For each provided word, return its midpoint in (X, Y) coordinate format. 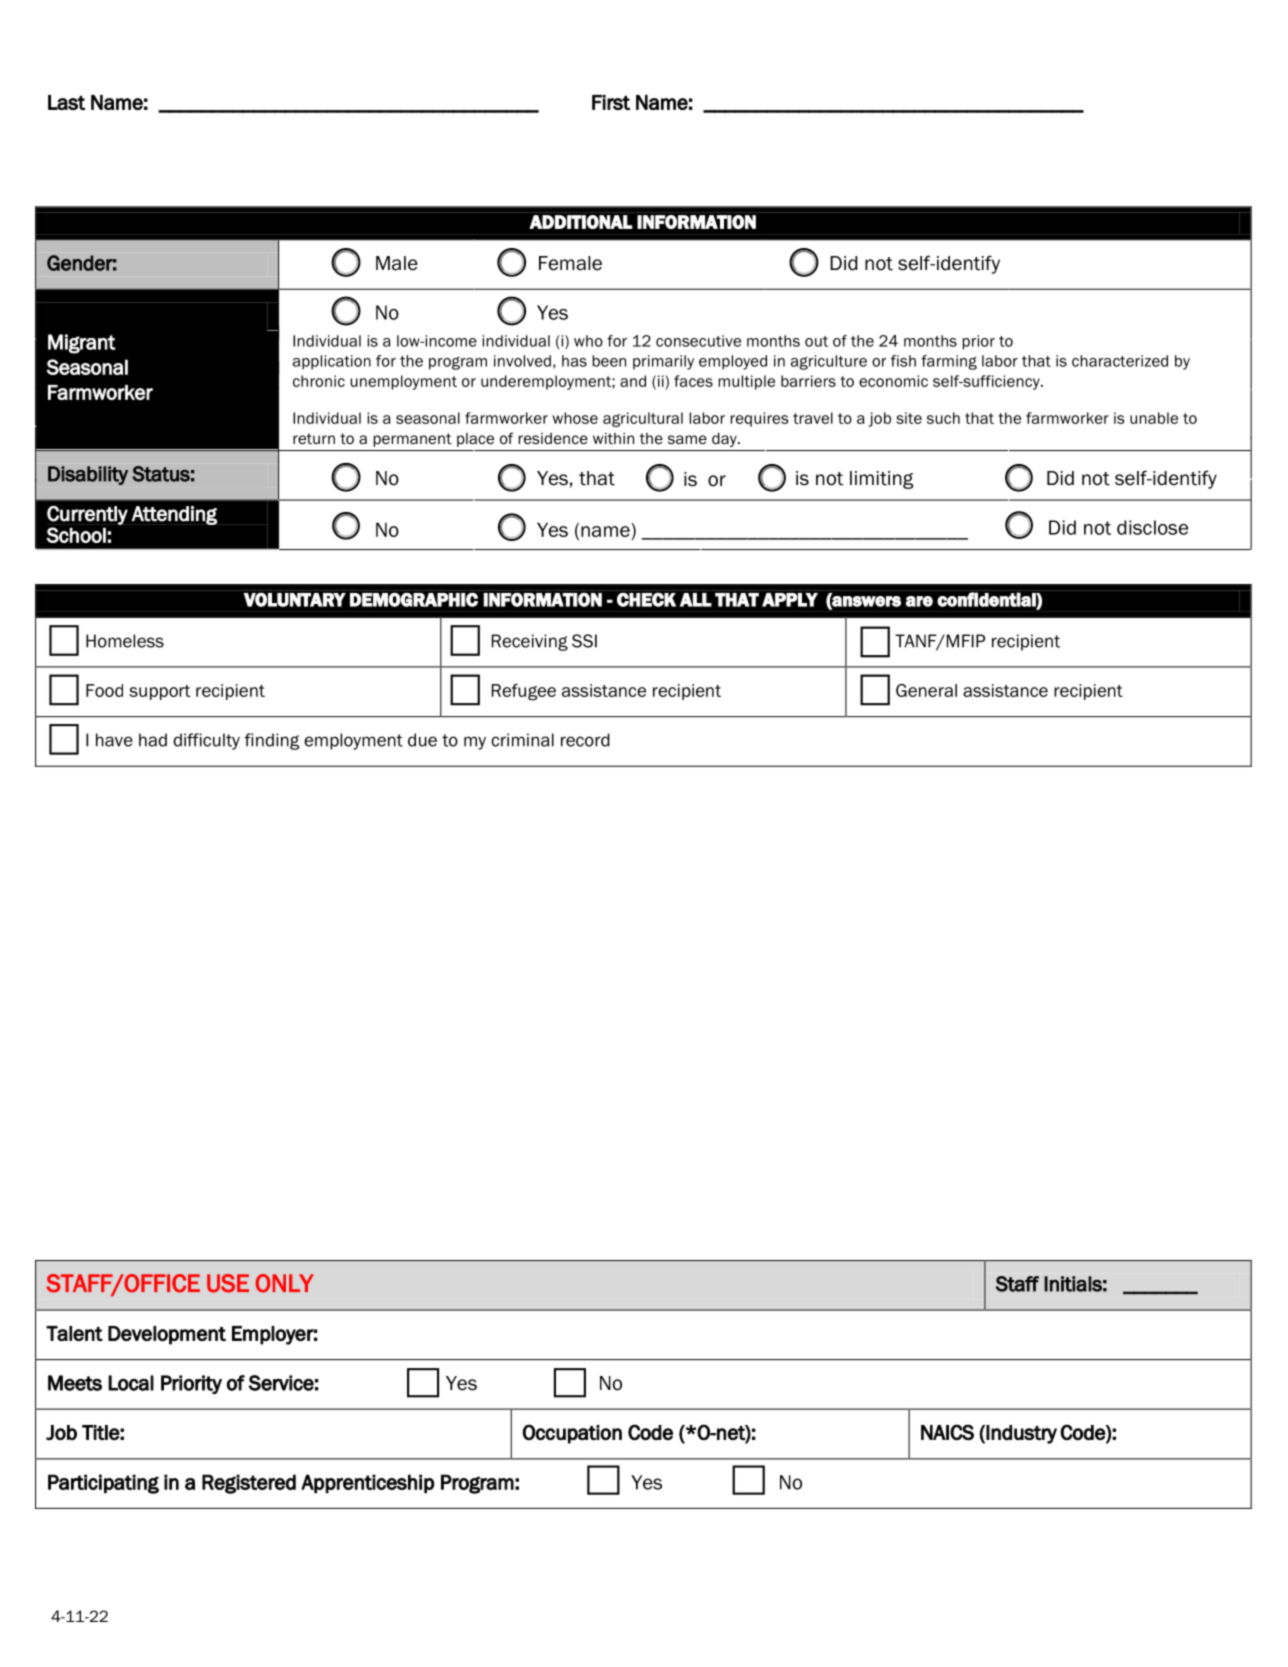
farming (949, 362)
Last (66, 102)
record (585, 740)
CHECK (646, 599)
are (919, 601)
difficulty (206, 741)
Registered (249, 1484)
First (611, 102)
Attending (174, 515)
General (926, 690)
